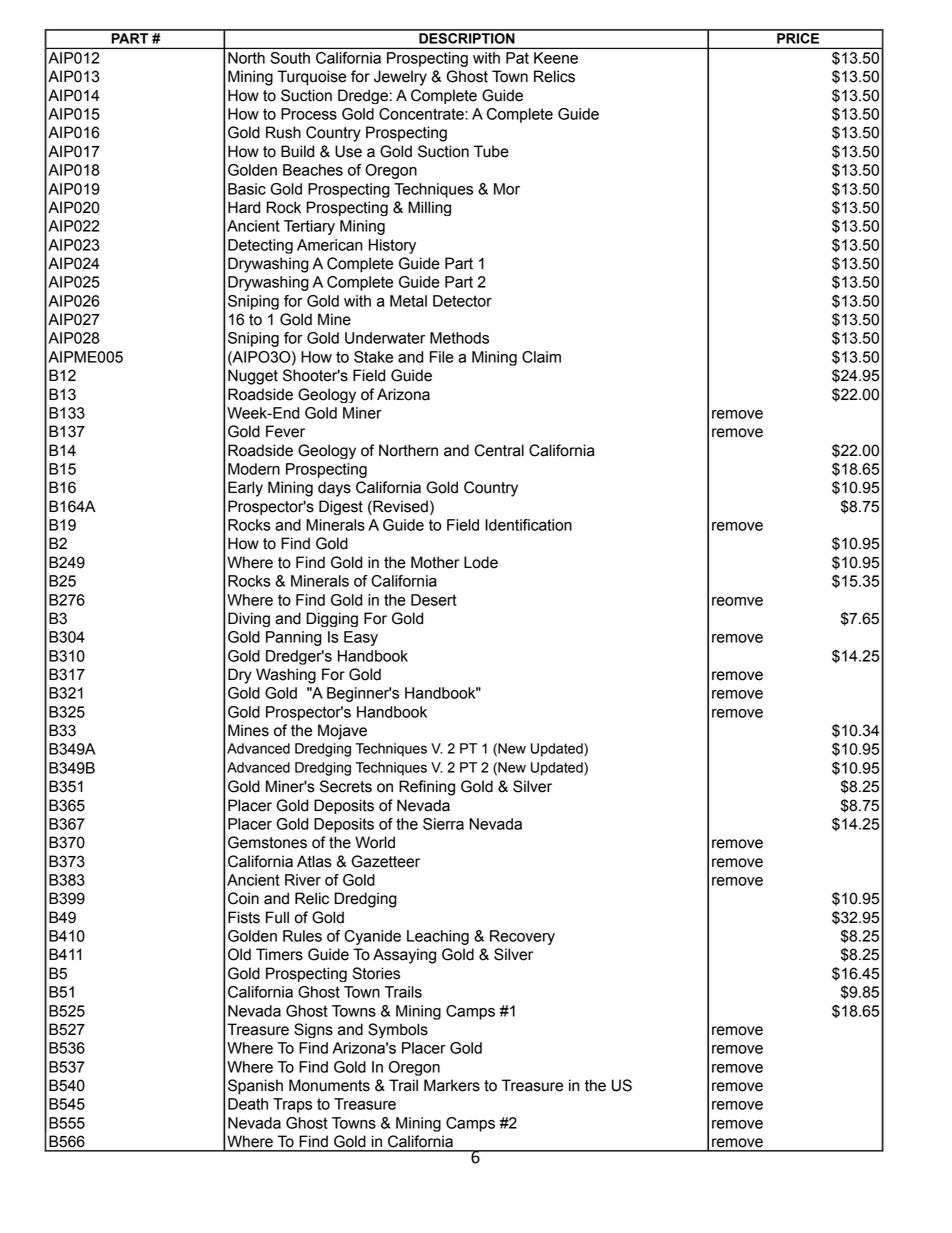  I want to click on Desert, so click(434, 600).
